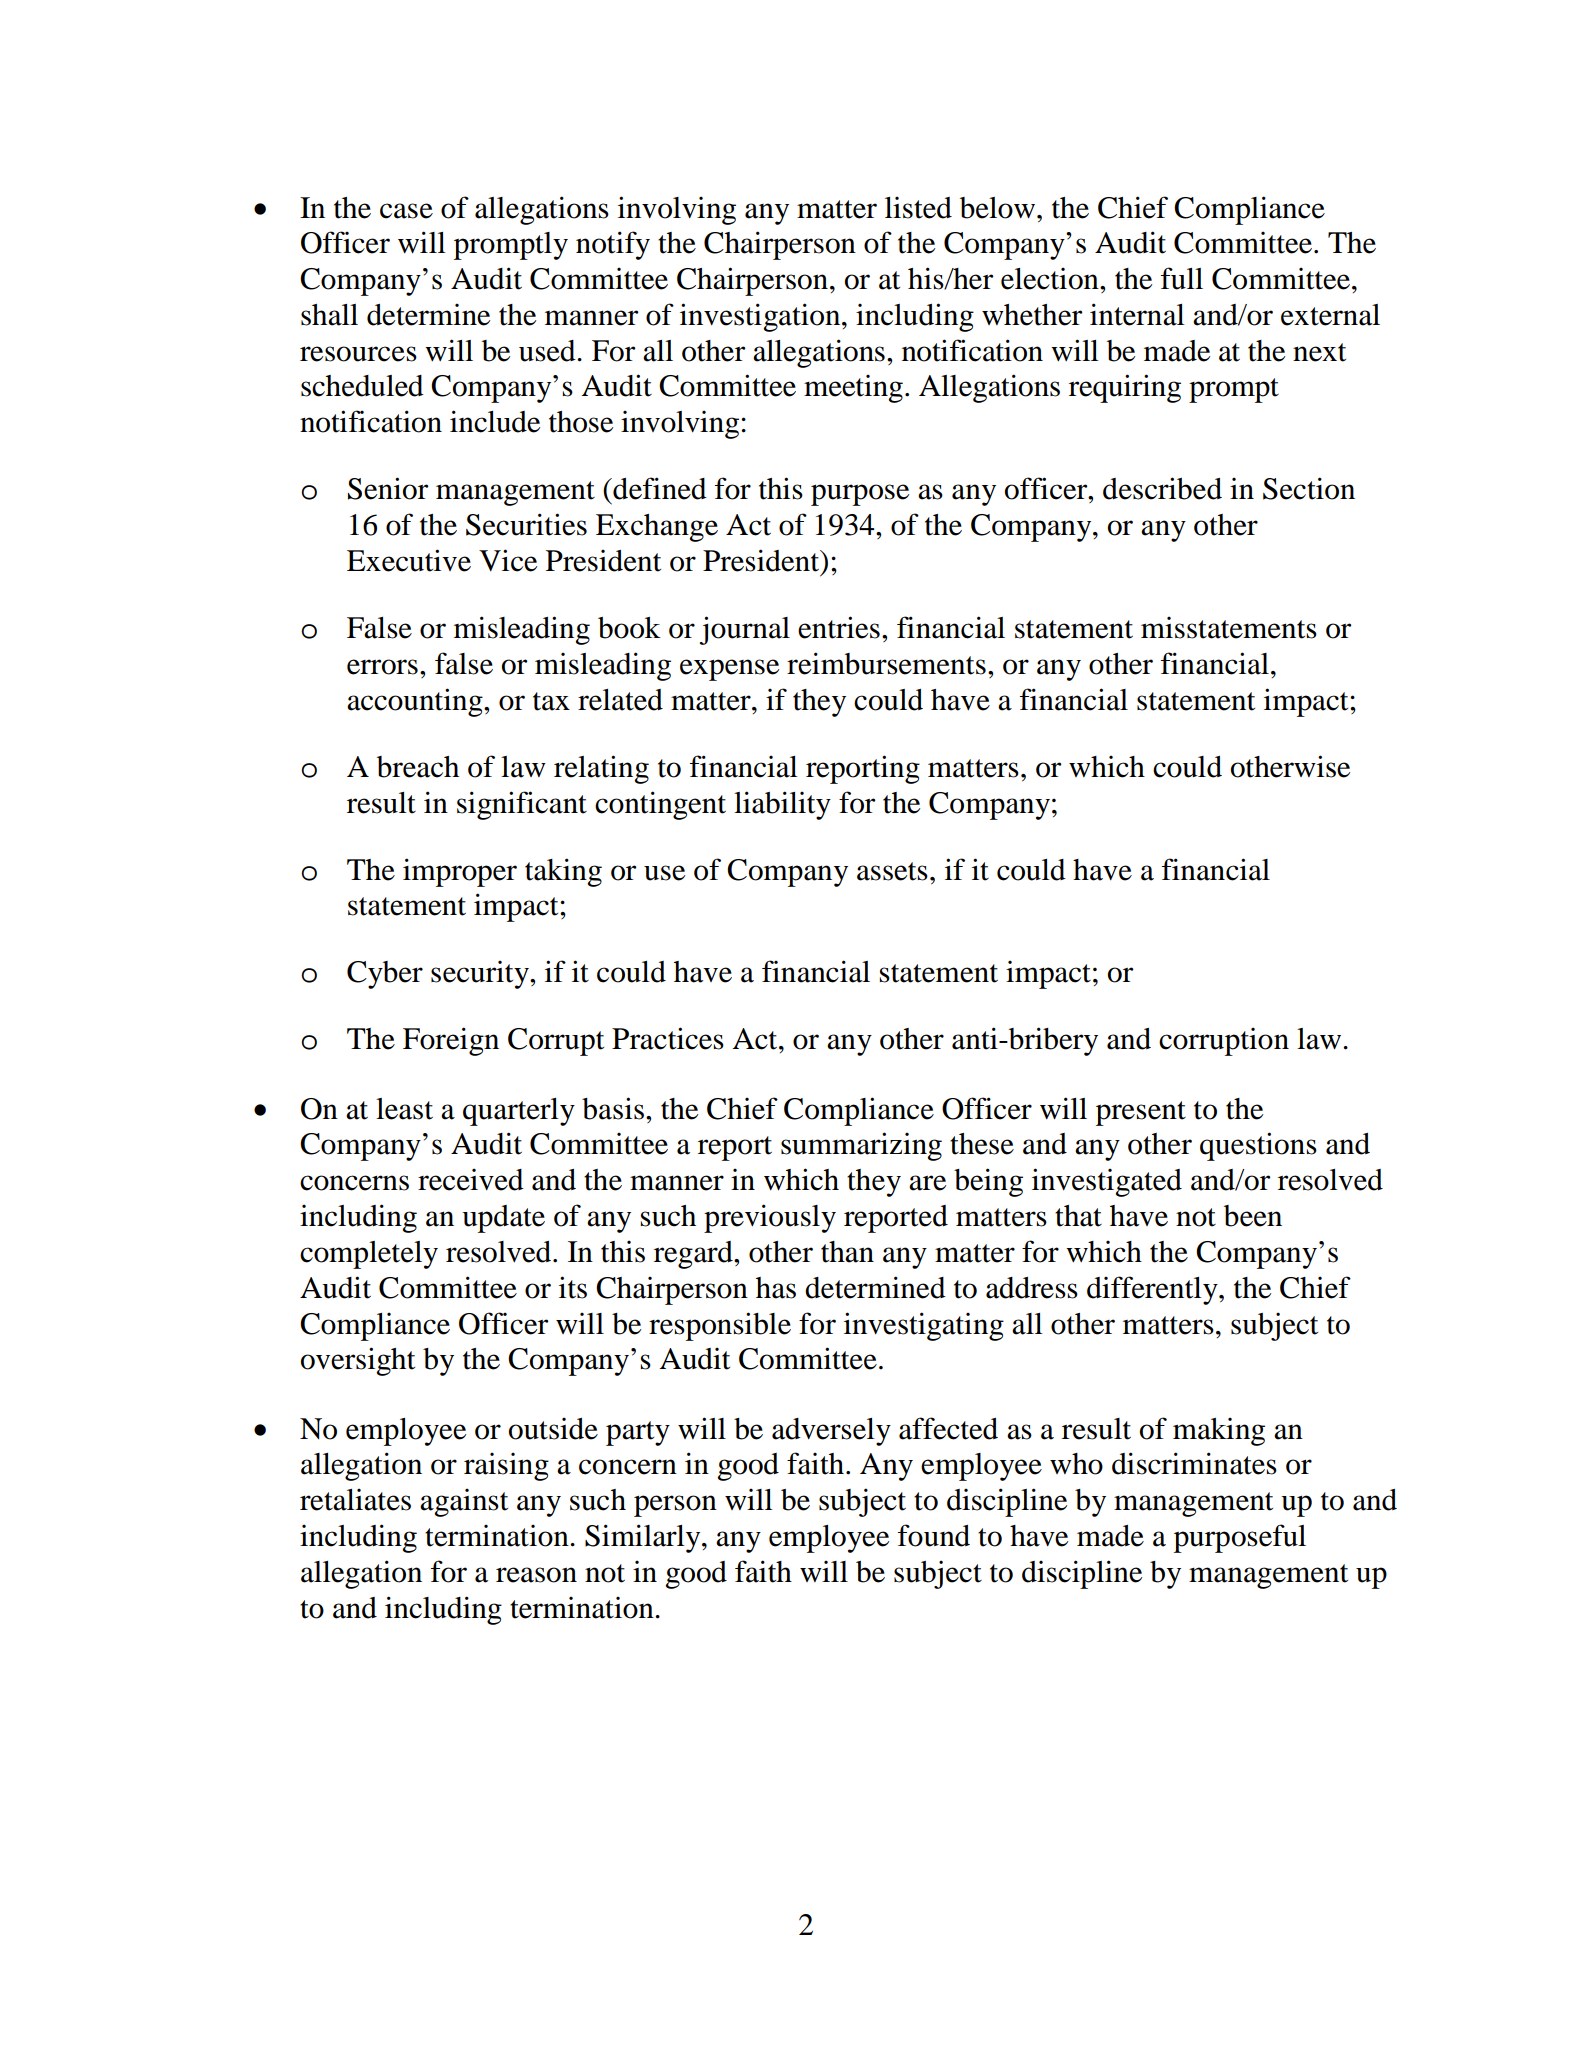  What do you see at coordinates (1141, 1113) in the document?
I see `present` at bounding box center [1141, 1113].
